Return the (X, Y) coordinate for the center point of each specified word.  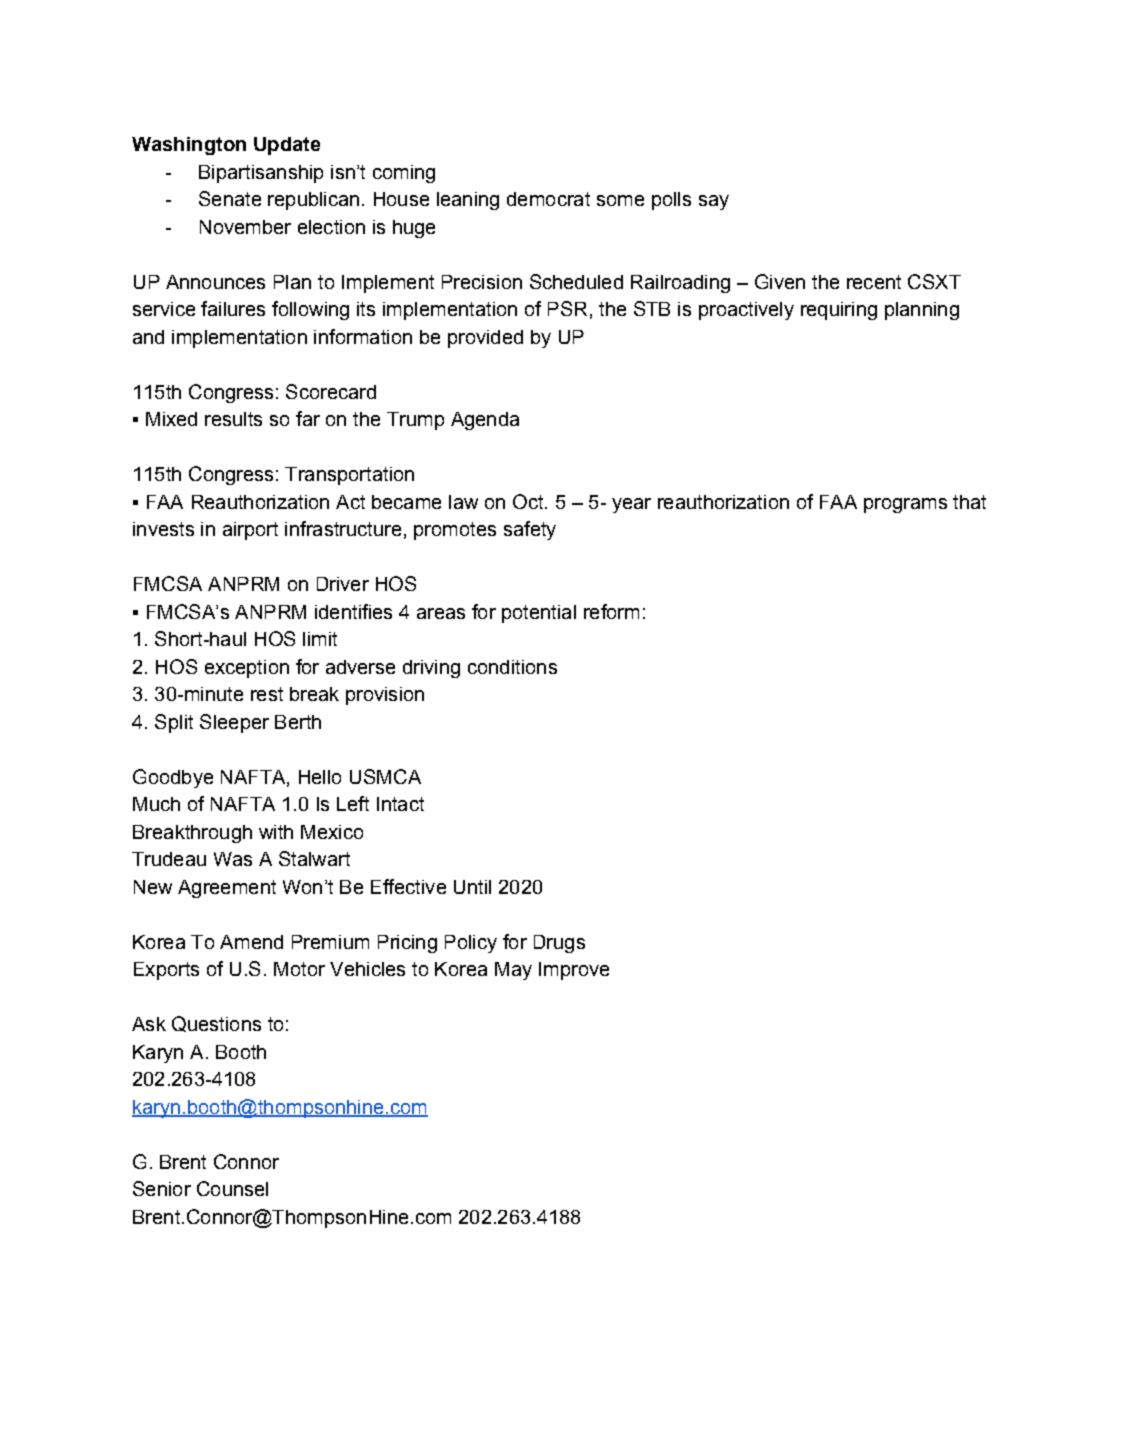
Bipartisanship (261, 174)
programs (905, 505)
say (714, 202)
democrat (548, 199)
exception (247, 669)
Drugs (559, 944)
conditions (512, 667)
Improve (574, 971)
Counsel (232, 1188)
